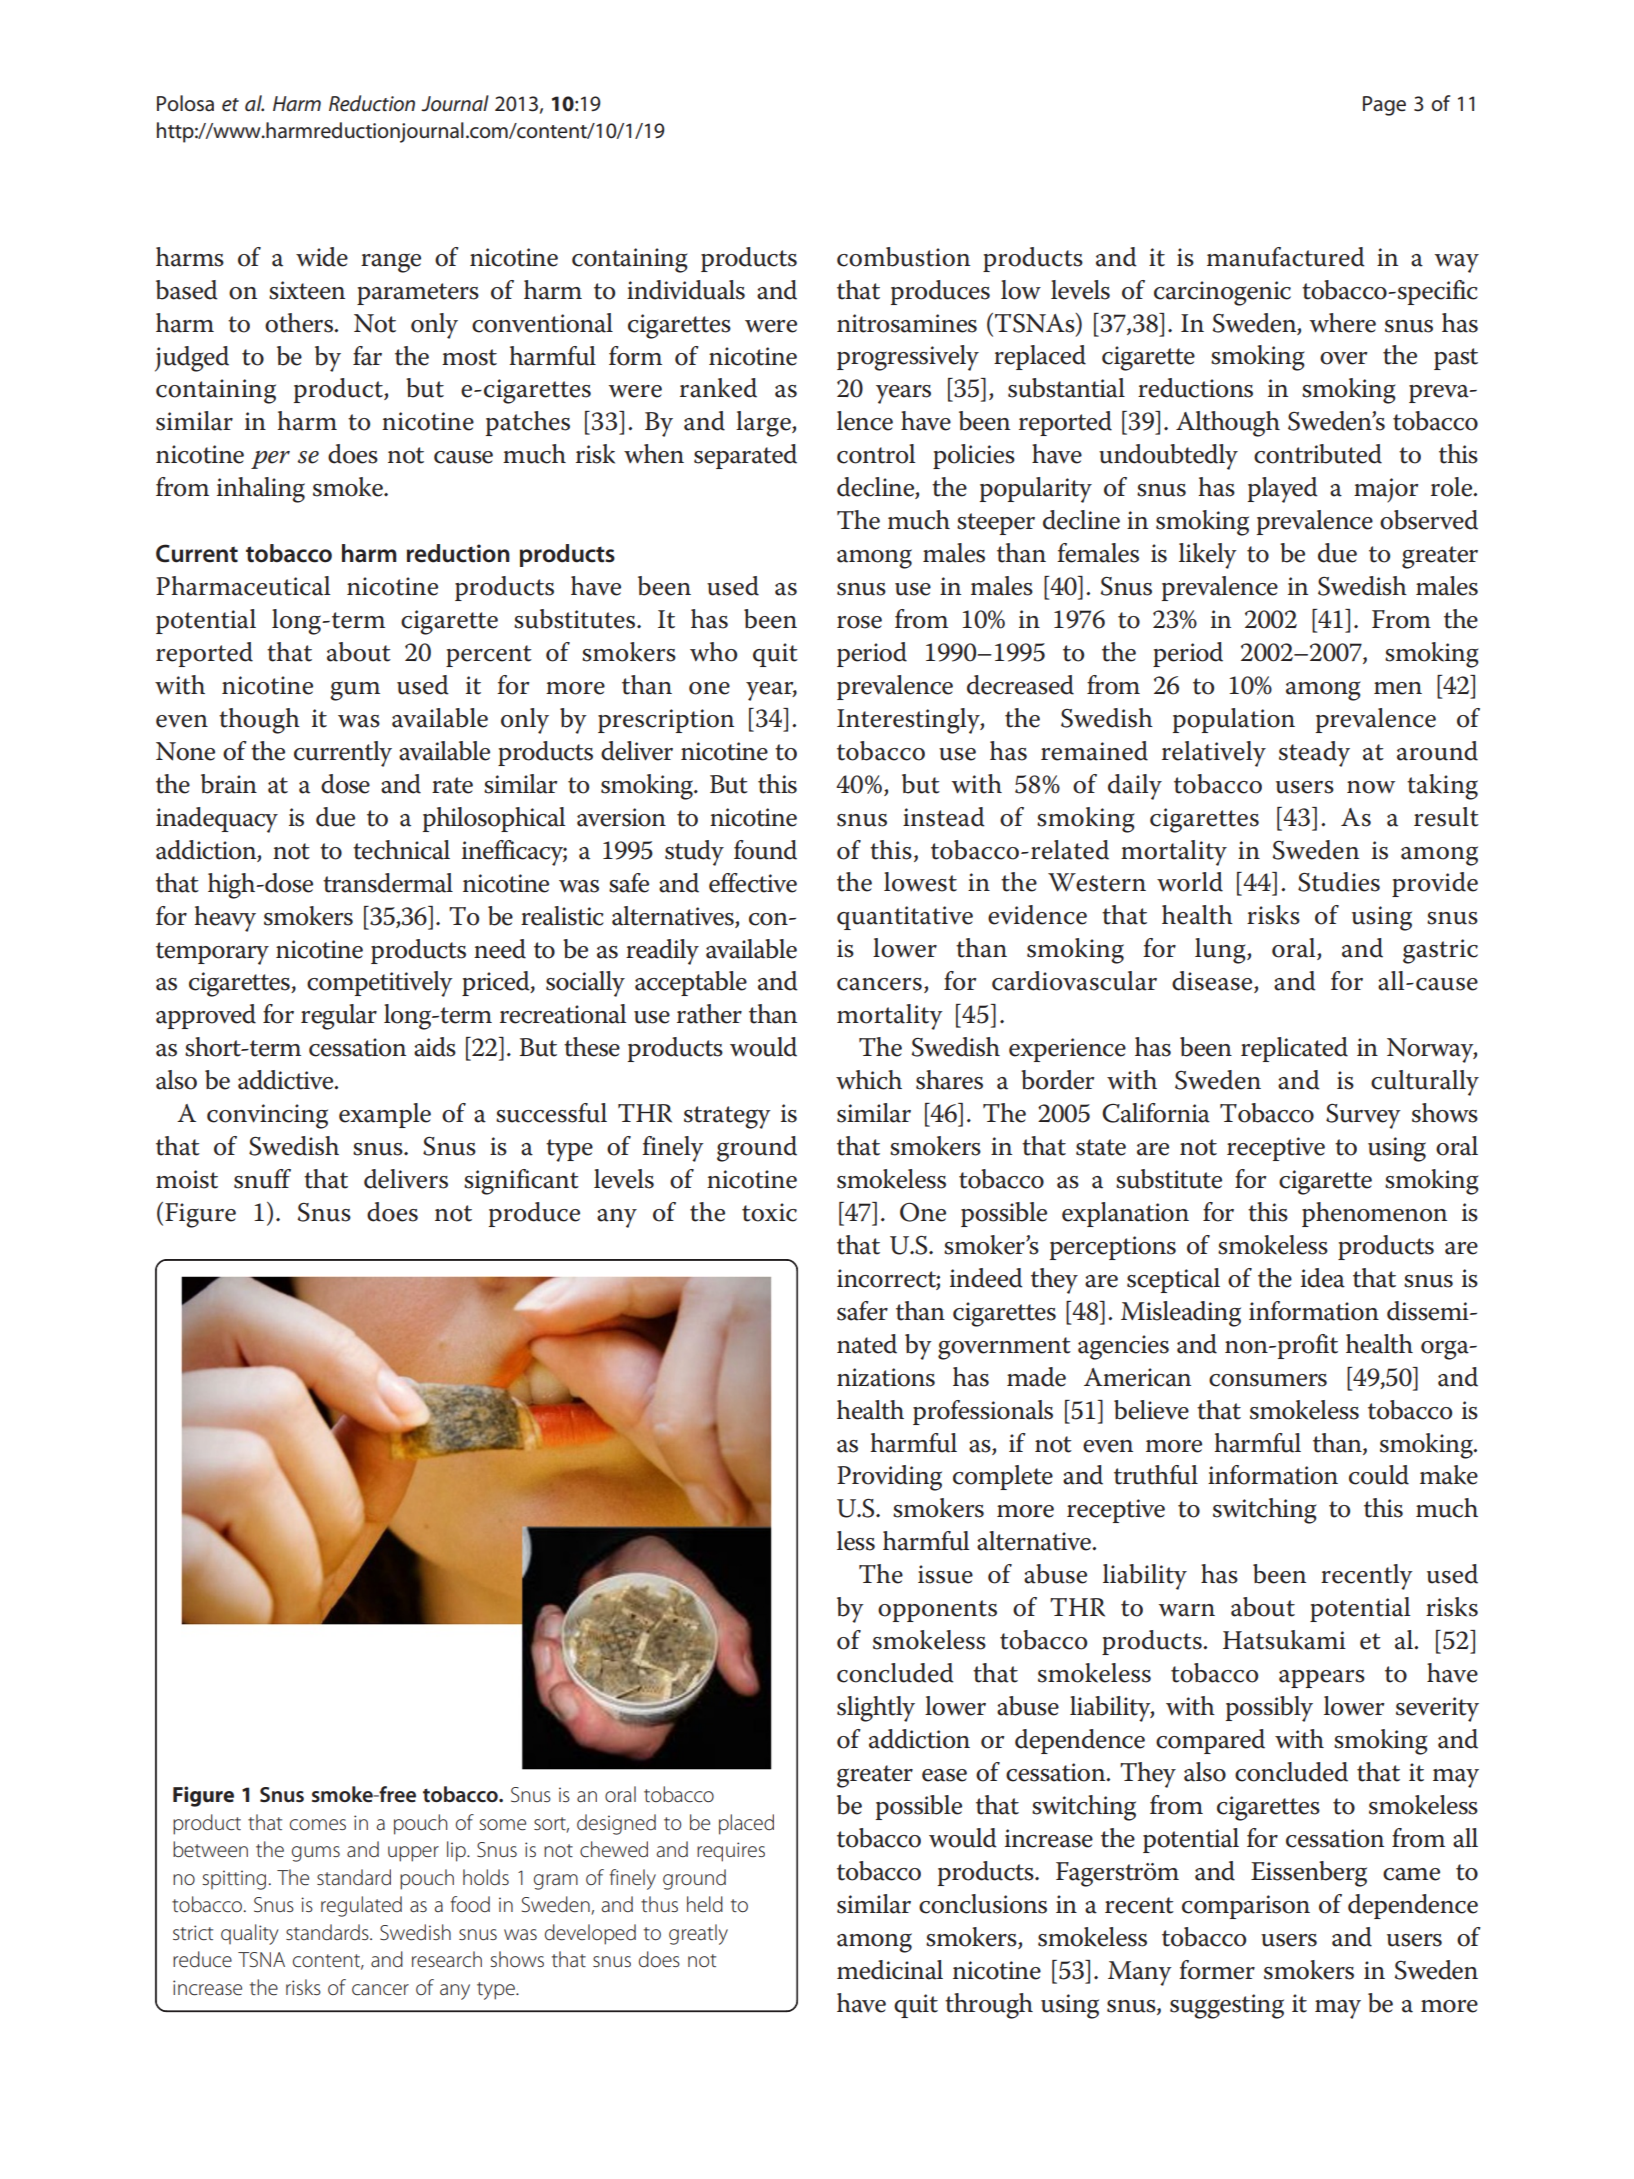 Image resolution: width=1634 pixels, height=2179 pixels. I want to click on comparison, so click(1246, 1907).
